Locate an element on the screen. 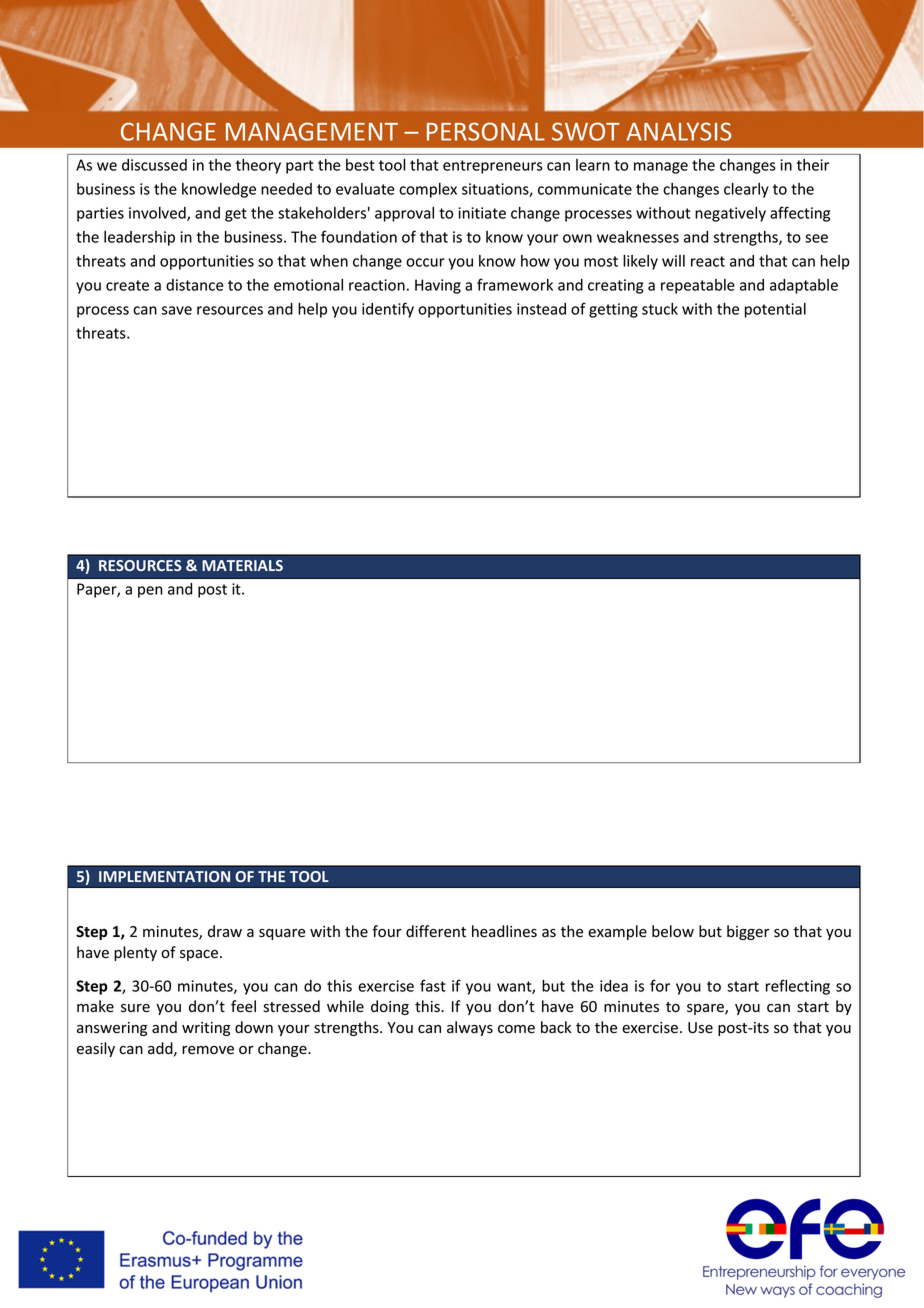 This screenshot has height=1308, width=924. entrepreneurs is located at coordinates (493, 167).
